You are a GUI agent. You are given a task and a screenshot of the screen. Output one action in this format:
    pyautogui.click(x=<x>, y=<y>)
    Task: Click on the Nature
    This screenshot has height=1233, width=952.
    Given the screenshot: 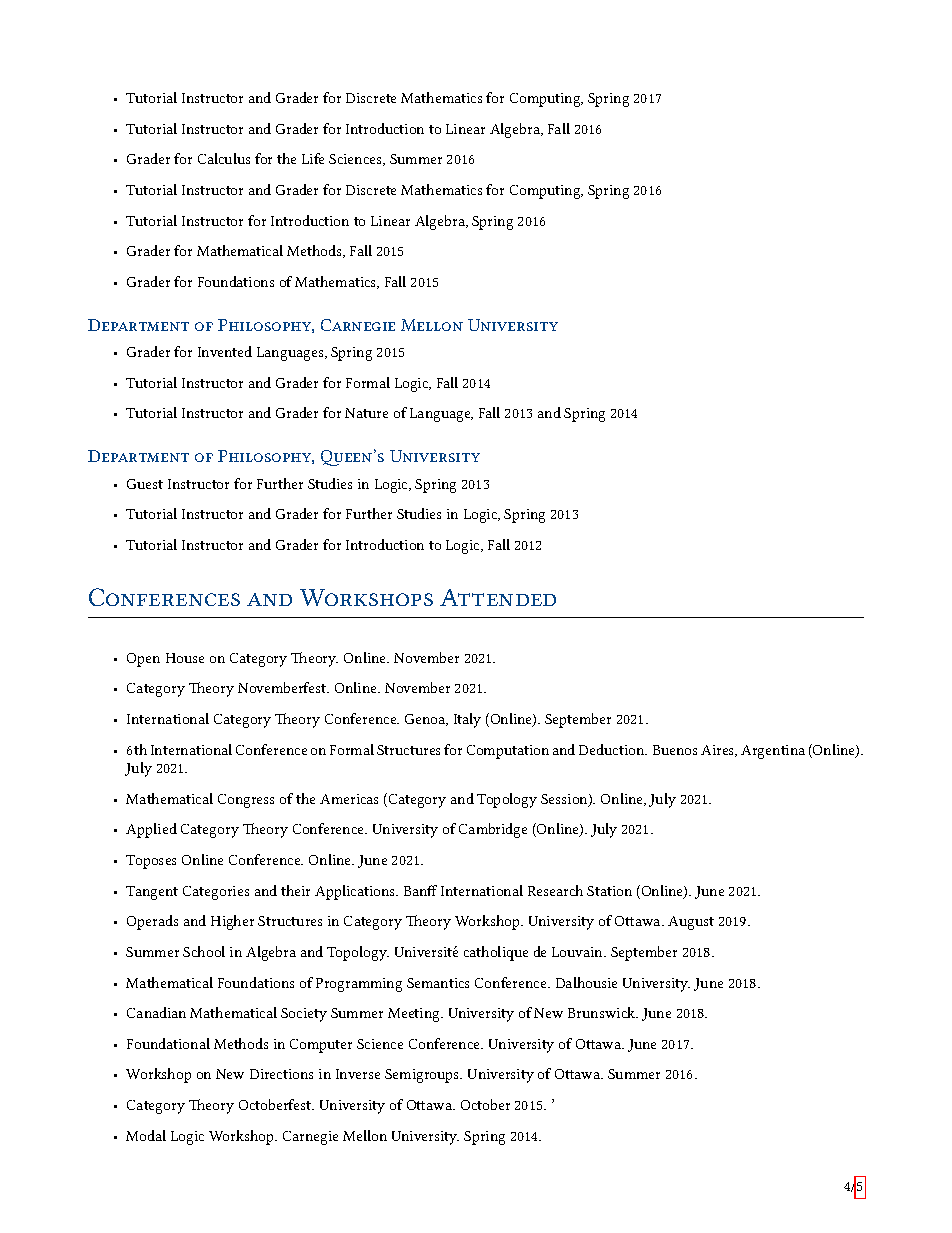 What is the action you would take?
    pyautogui.click(x=366, y=413)
